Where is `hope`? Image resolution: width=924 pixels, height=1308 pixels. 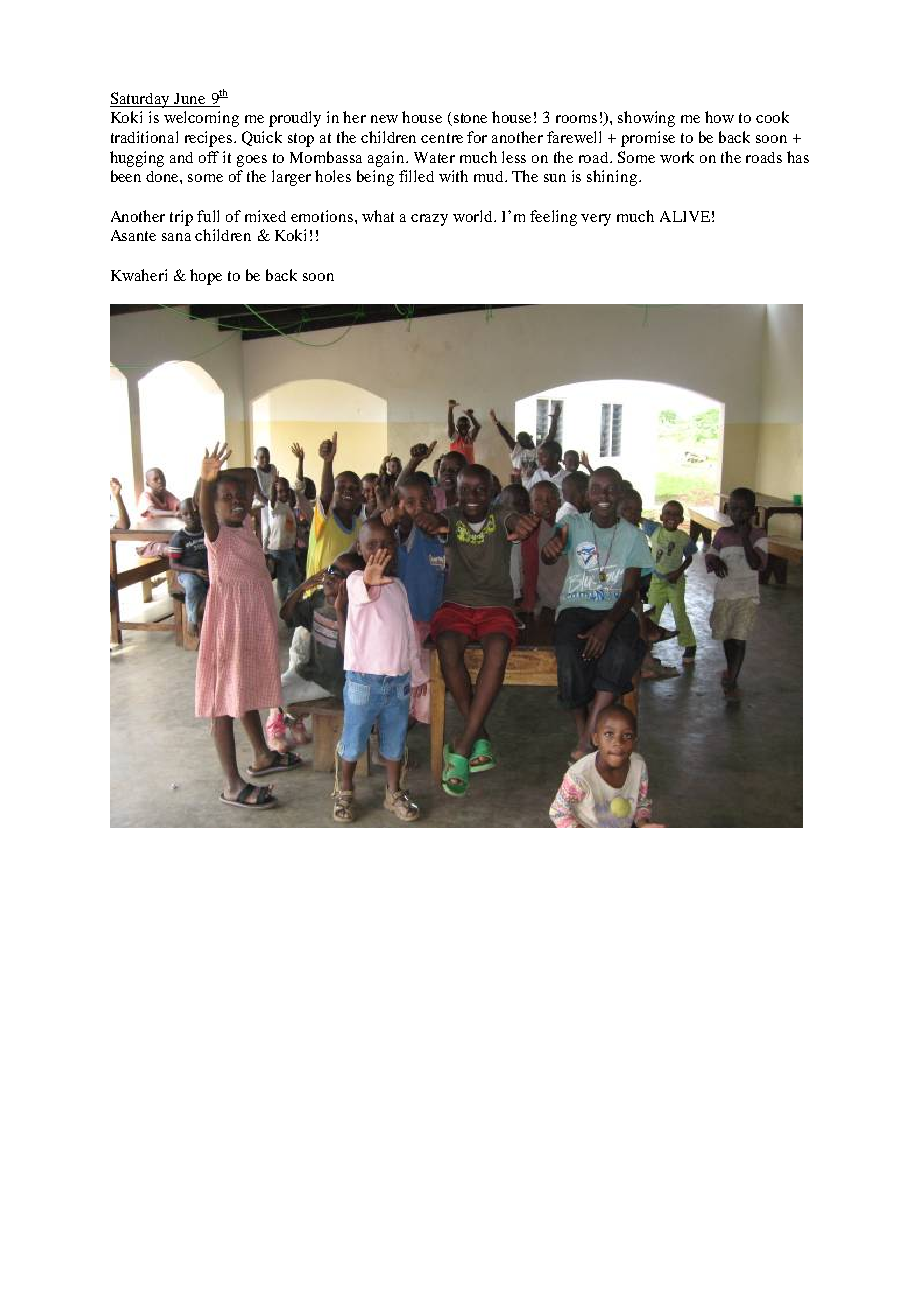 hope is located at coordinates (206, 277).
